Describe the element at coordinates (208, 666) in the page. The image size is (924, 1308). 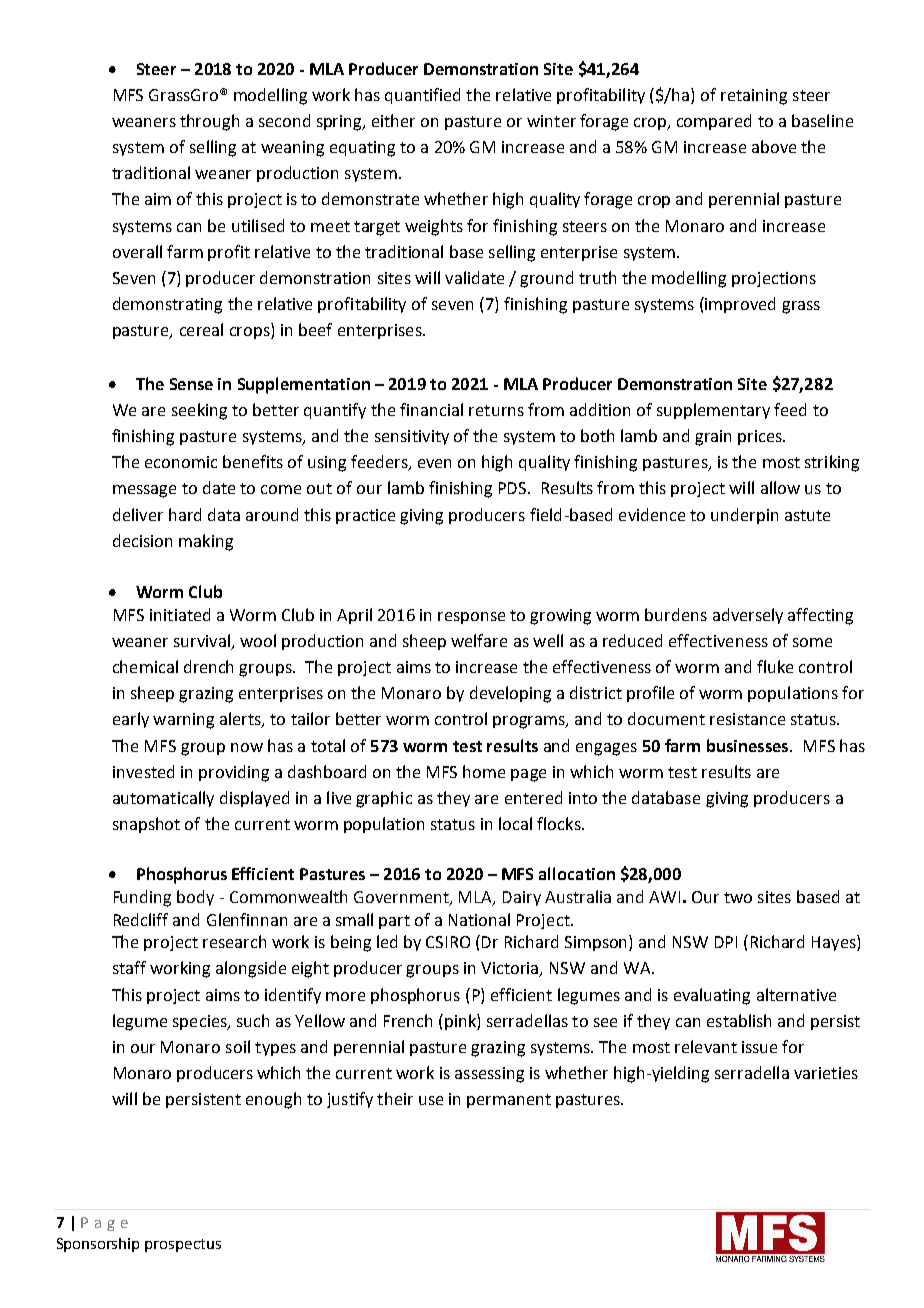
I see `drench` at that location.
